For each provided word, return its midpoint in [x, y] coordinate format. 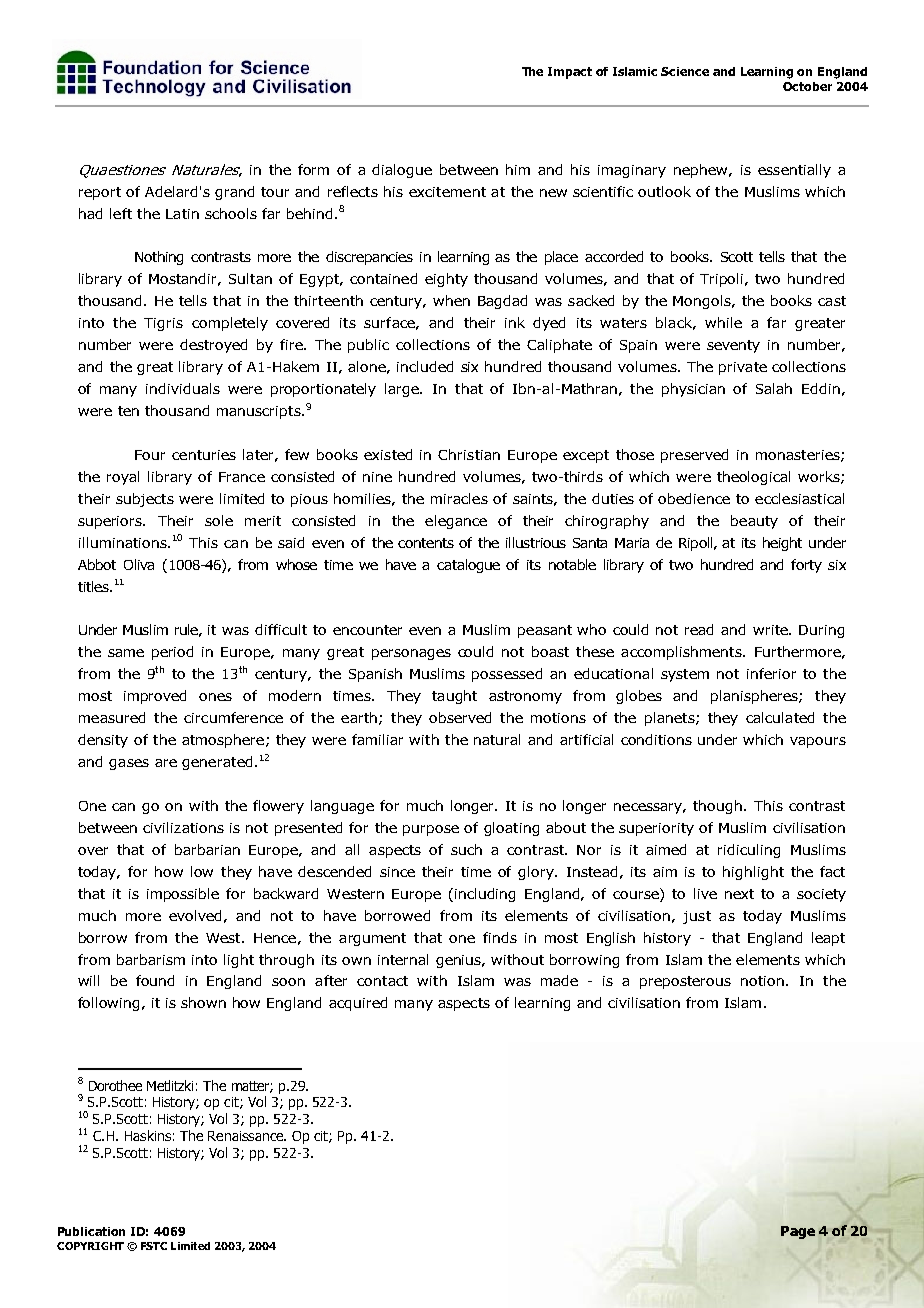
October [807, 86]
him [518, 169]
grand [234, 193]
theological [753, 478]
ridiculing [749, 851]
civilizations [183, 827]
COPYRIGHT [90, 1246]
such [466, 849]
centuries [204, 455]
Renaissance [247, 1136]
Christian [469, 454]
